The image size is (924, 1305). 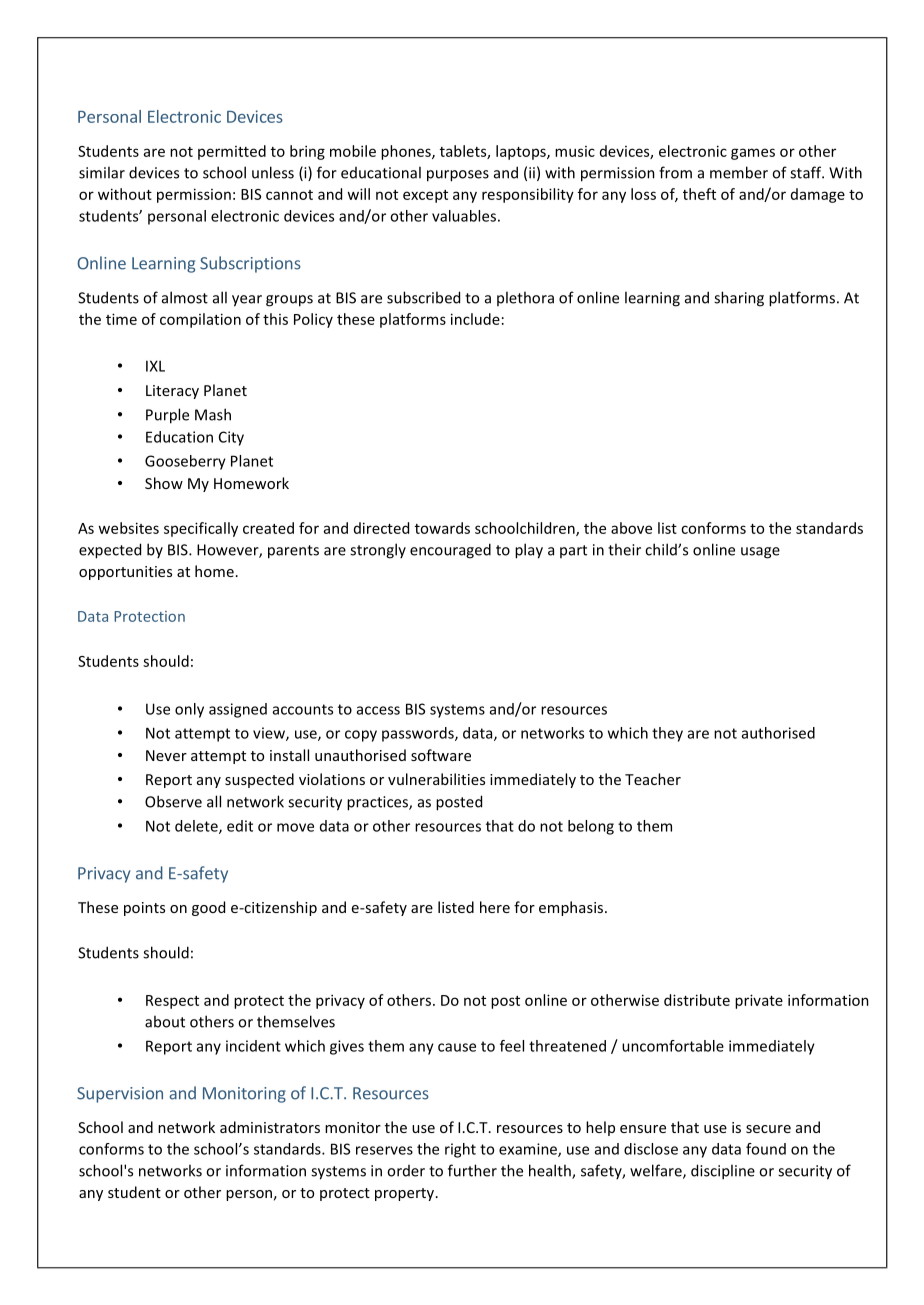 What do you see at coordinates (167, 416) in the screenshot?
I see `Purple` at bounding box center [167, 416].
